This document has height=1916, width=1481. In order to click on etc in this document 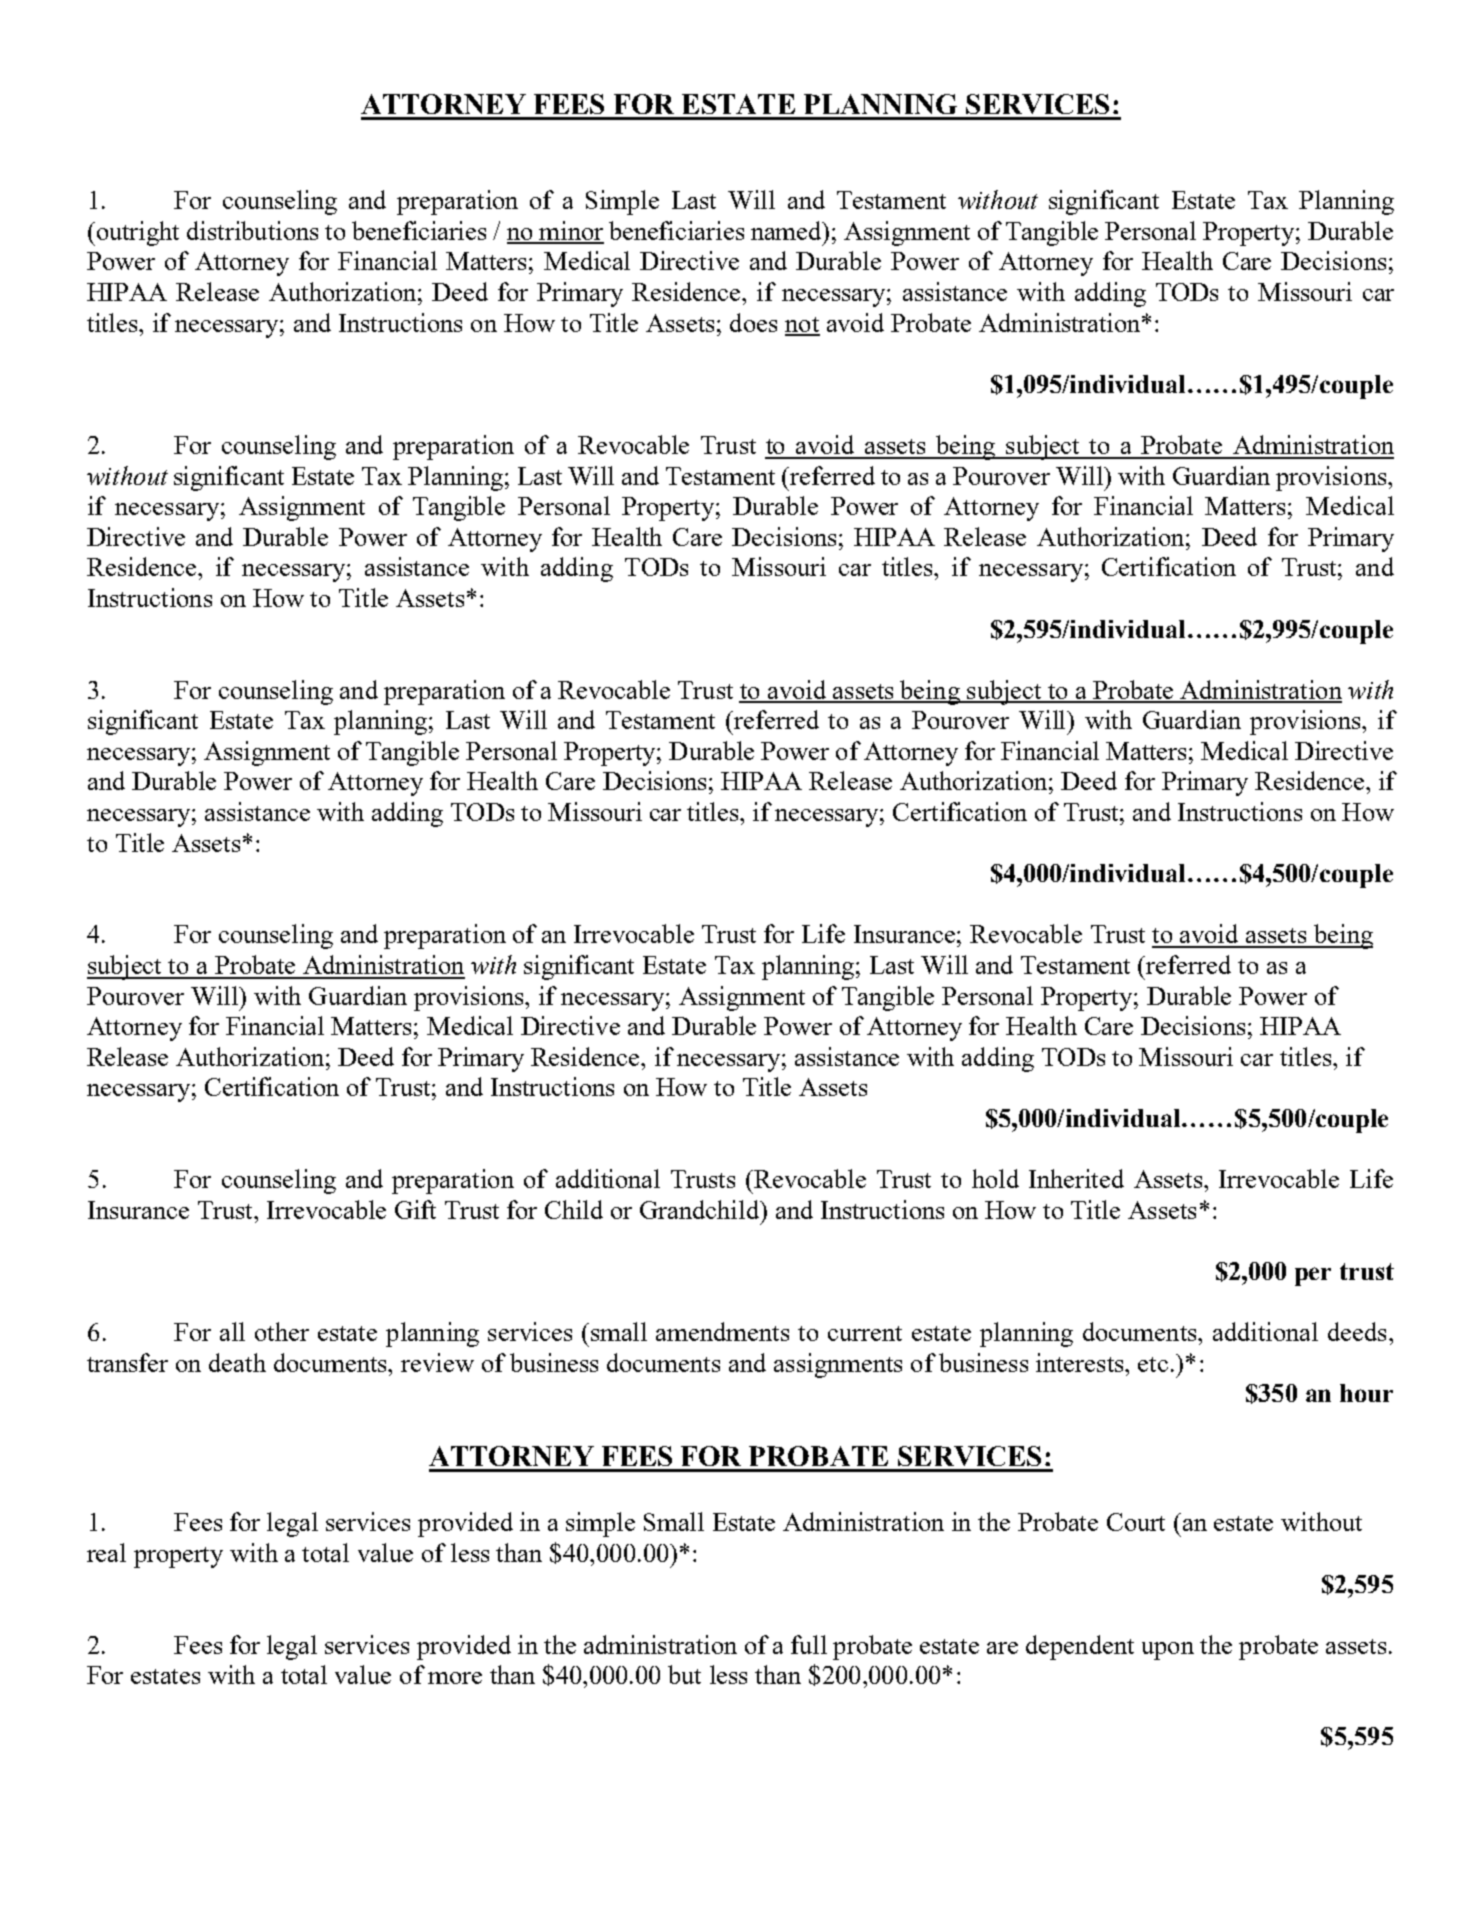, I will do `click(1153, 1364)`.
